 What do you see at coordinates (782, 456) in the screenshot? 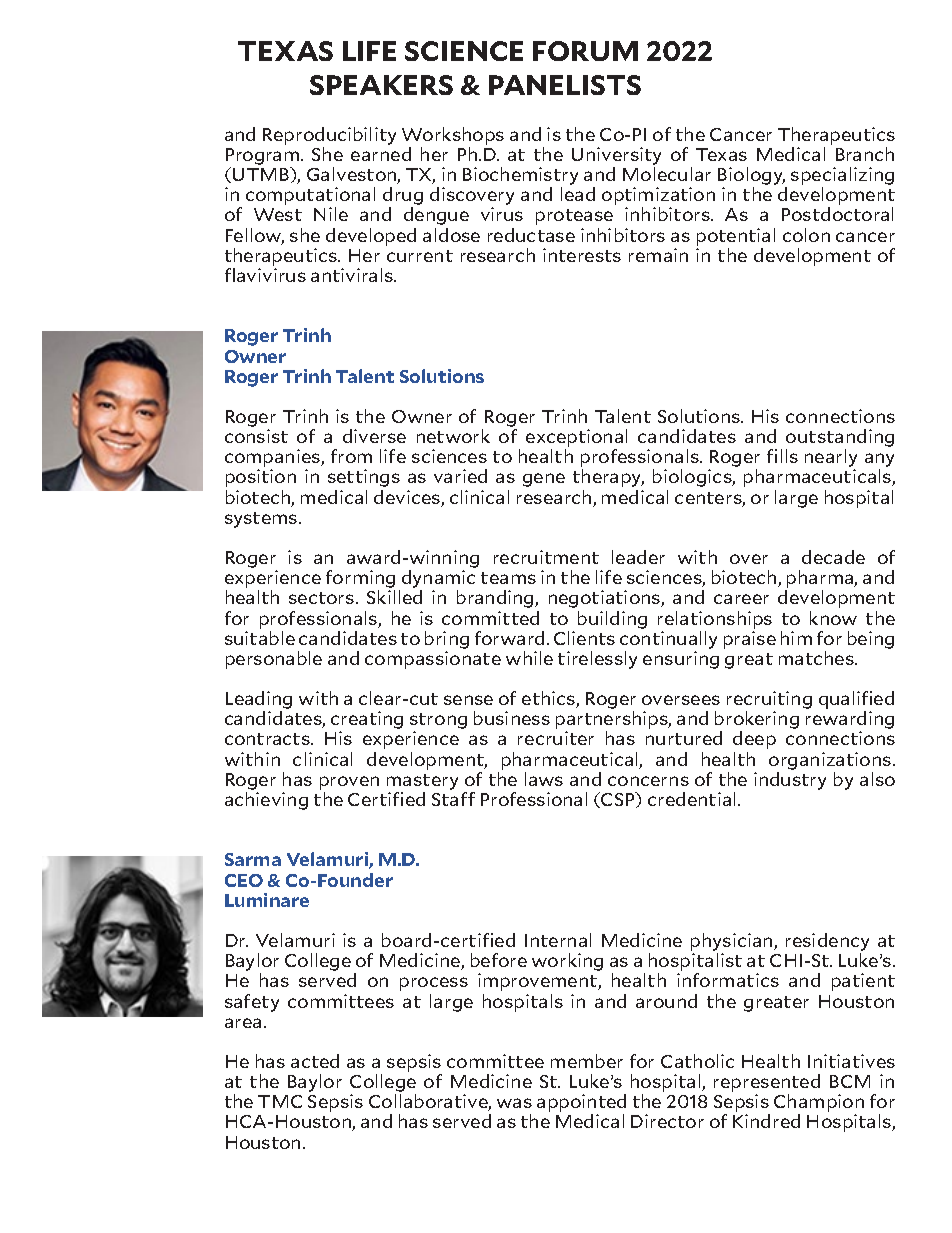
I see `fills` at bounding box center [782, 456].
